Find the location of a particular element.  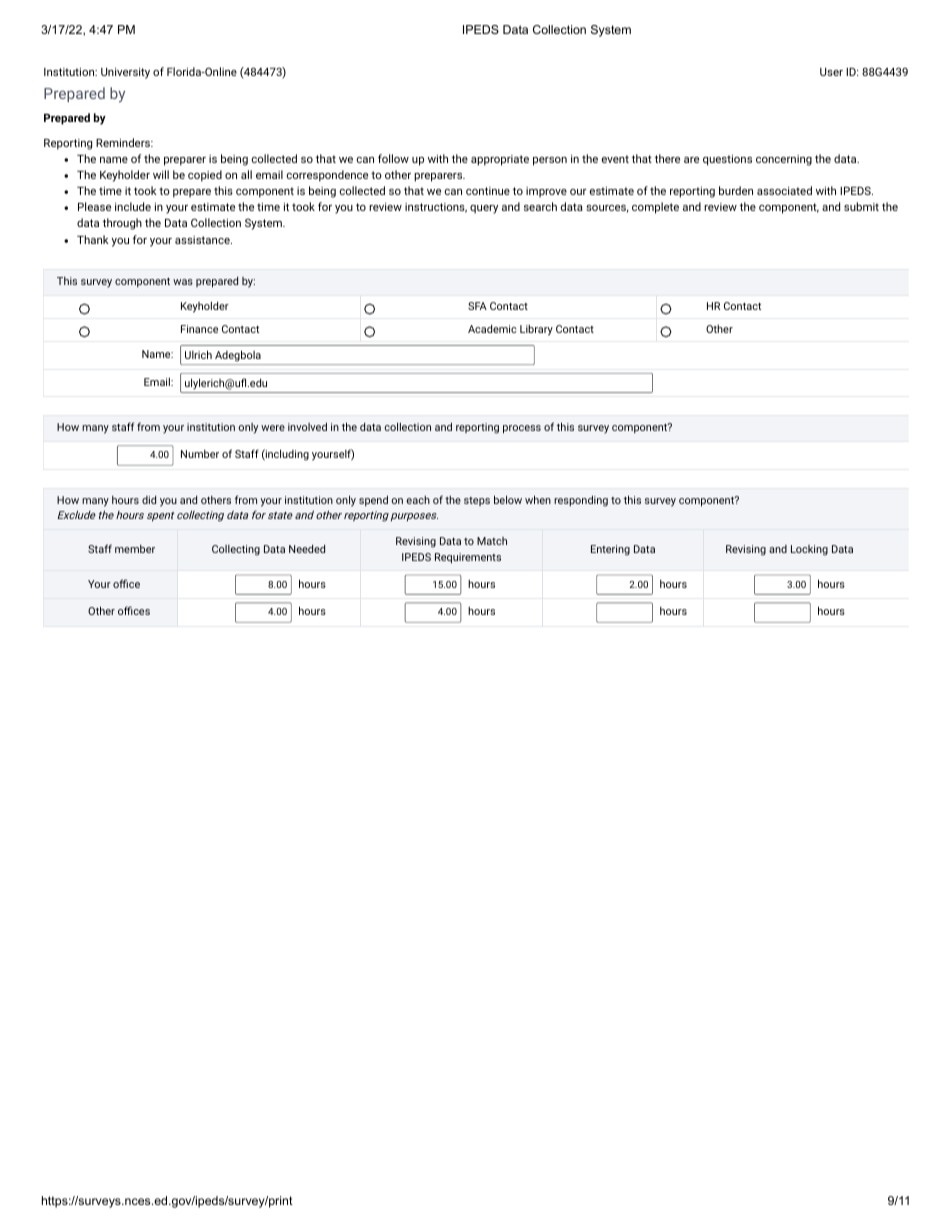

submit is located at coordinates (861, 206).
